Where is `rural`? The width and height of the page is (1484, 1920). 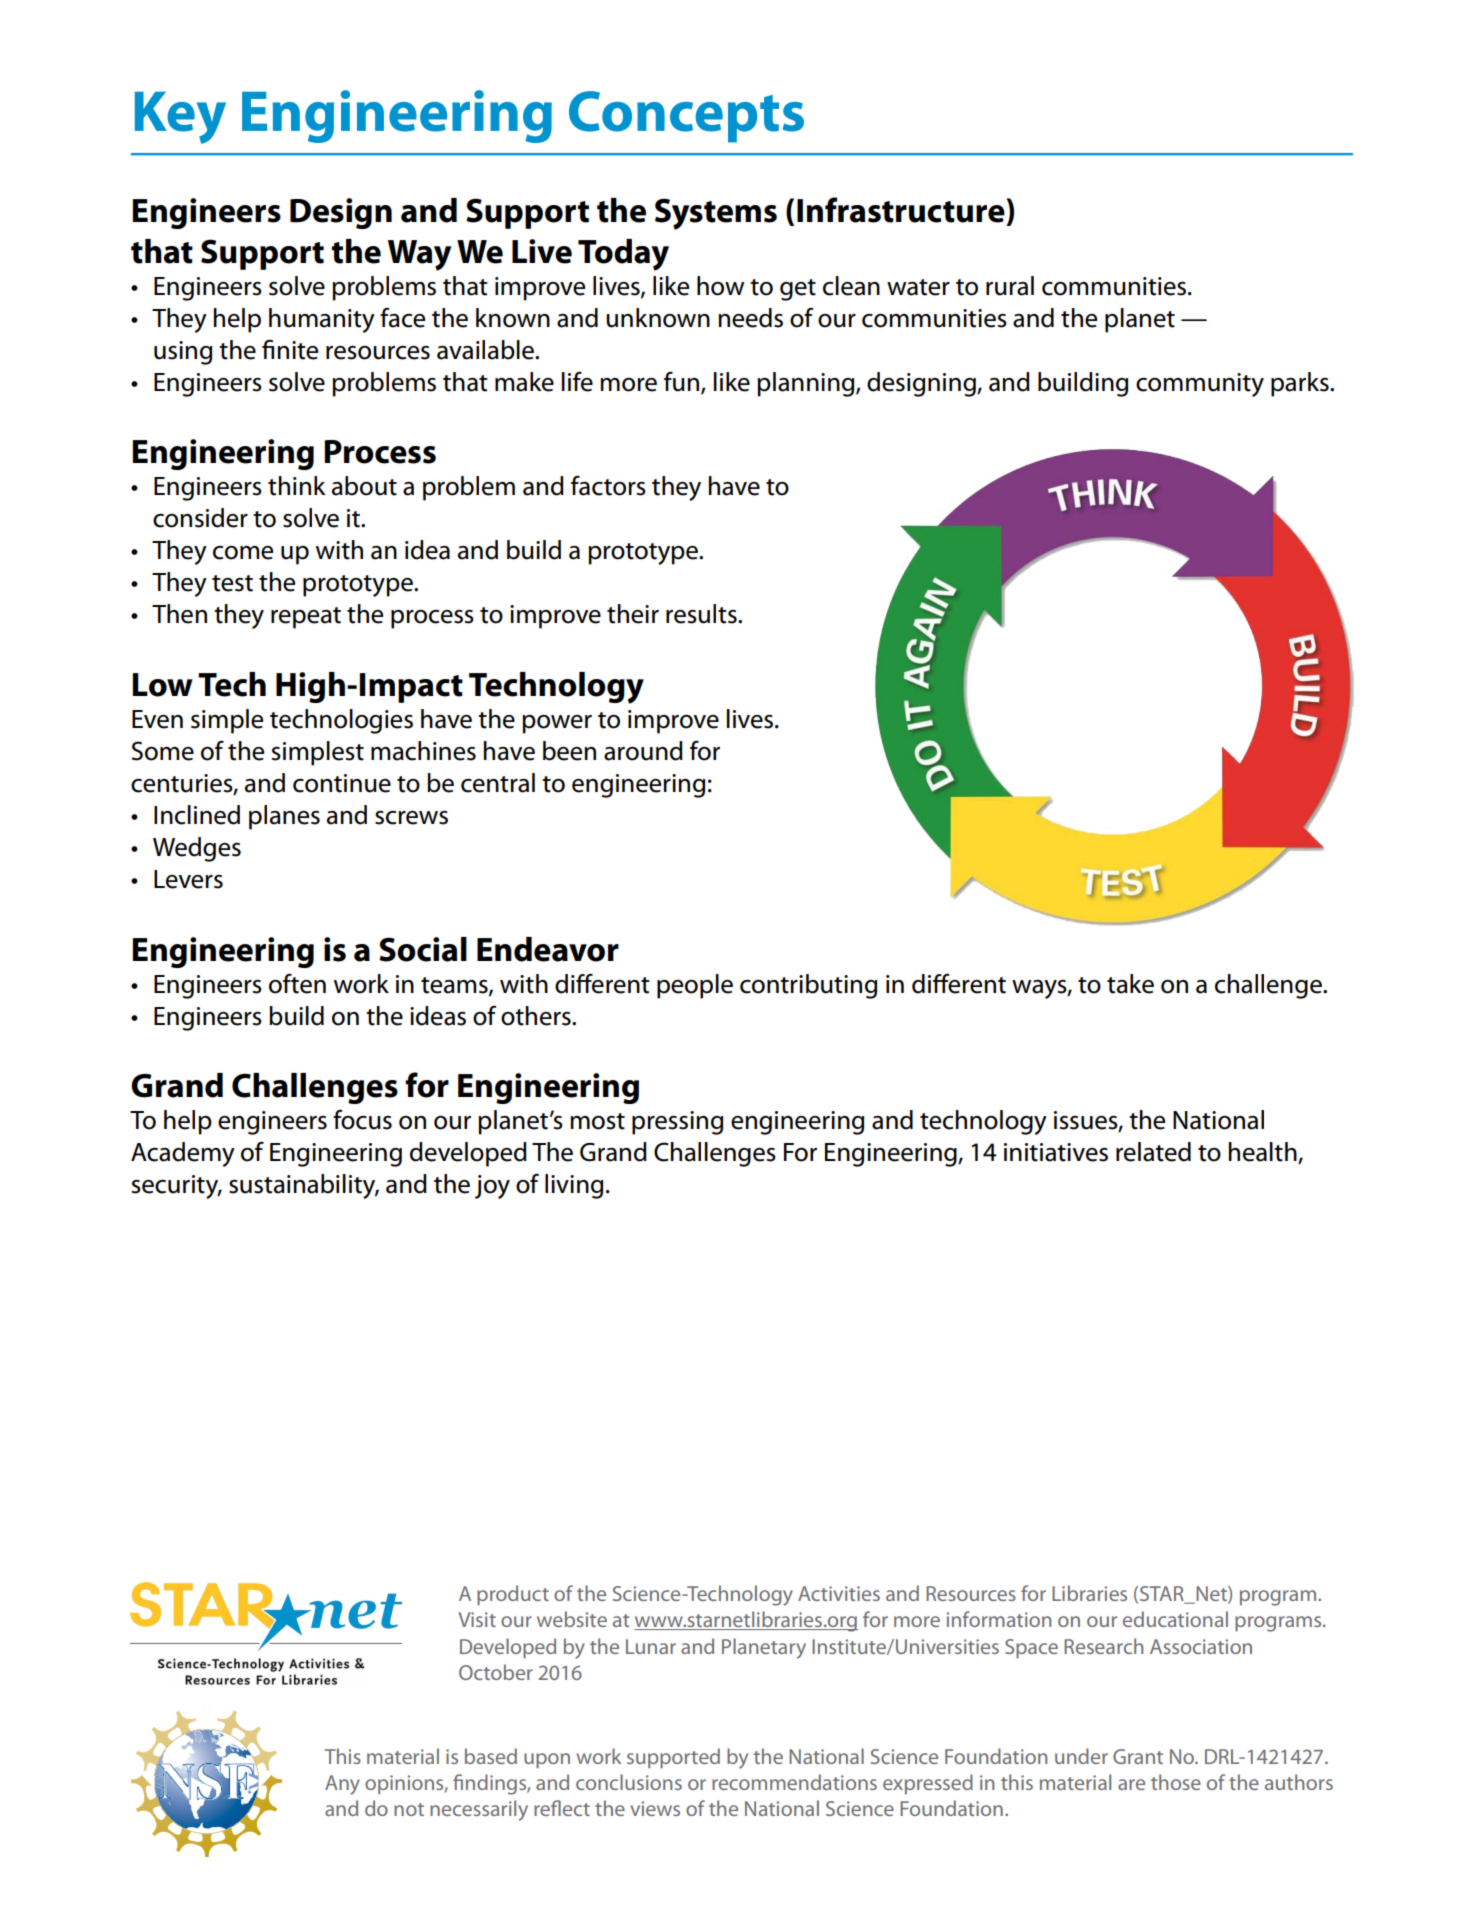 rural is located at coordinates (1010, 286).
